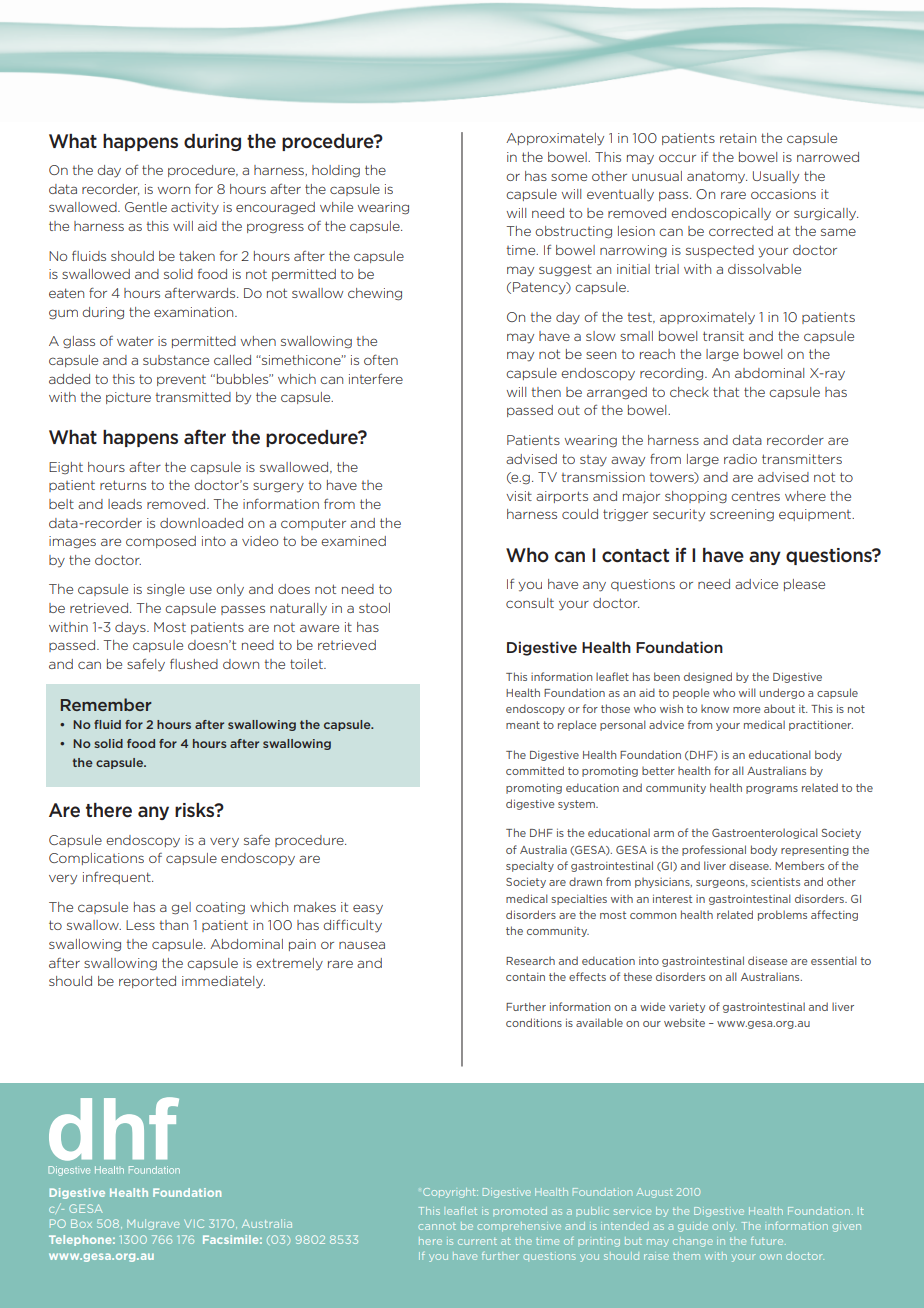  I want to click on variety, so click(687, 1008).
